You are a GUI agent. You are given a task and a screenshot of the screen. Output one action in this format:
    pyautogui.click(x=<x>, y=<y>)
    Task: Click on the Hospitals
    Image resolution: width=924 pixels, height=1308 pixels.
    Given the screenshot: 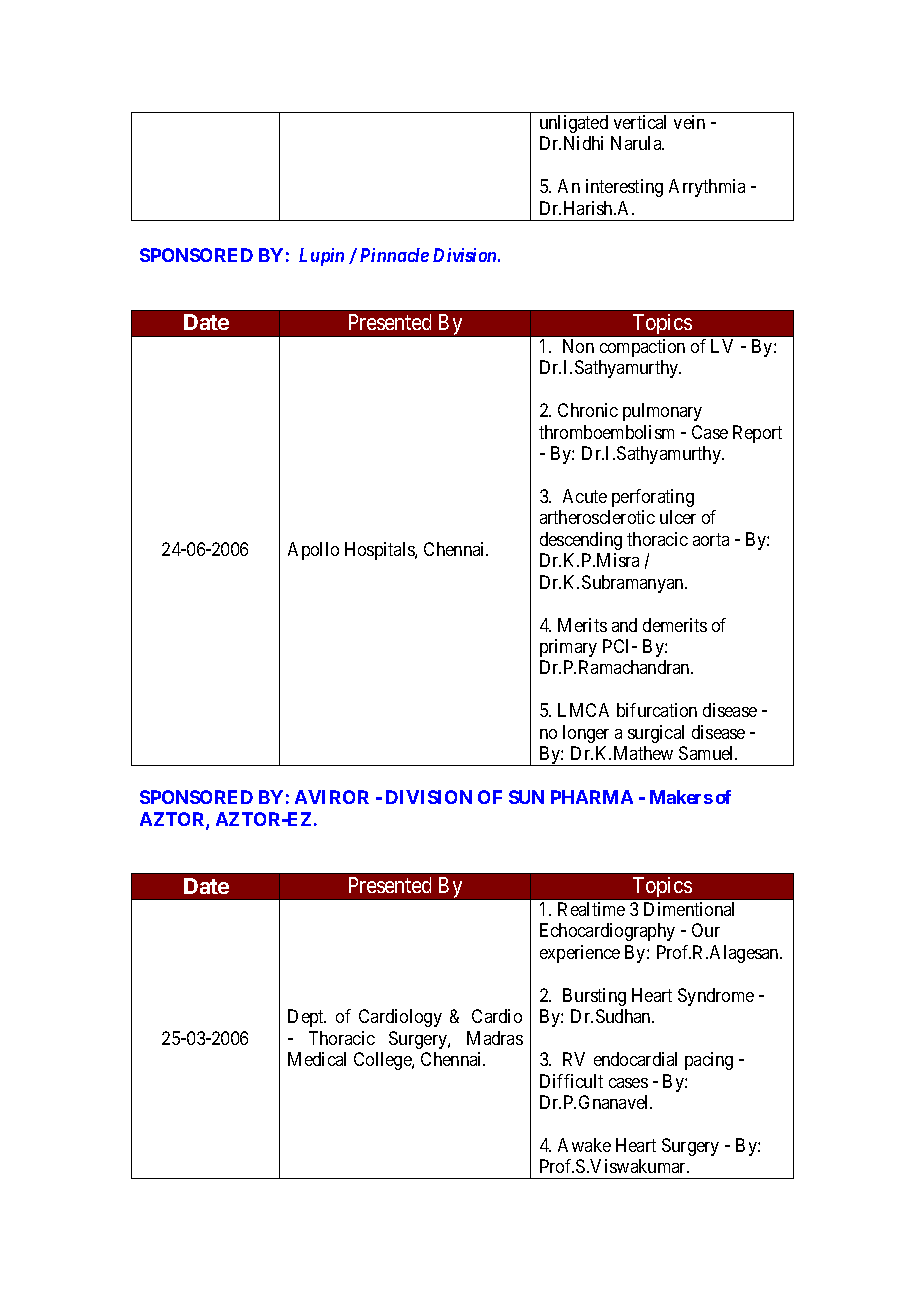 What is the action you would take?
    pyautogui.click(x=380, y=551)
